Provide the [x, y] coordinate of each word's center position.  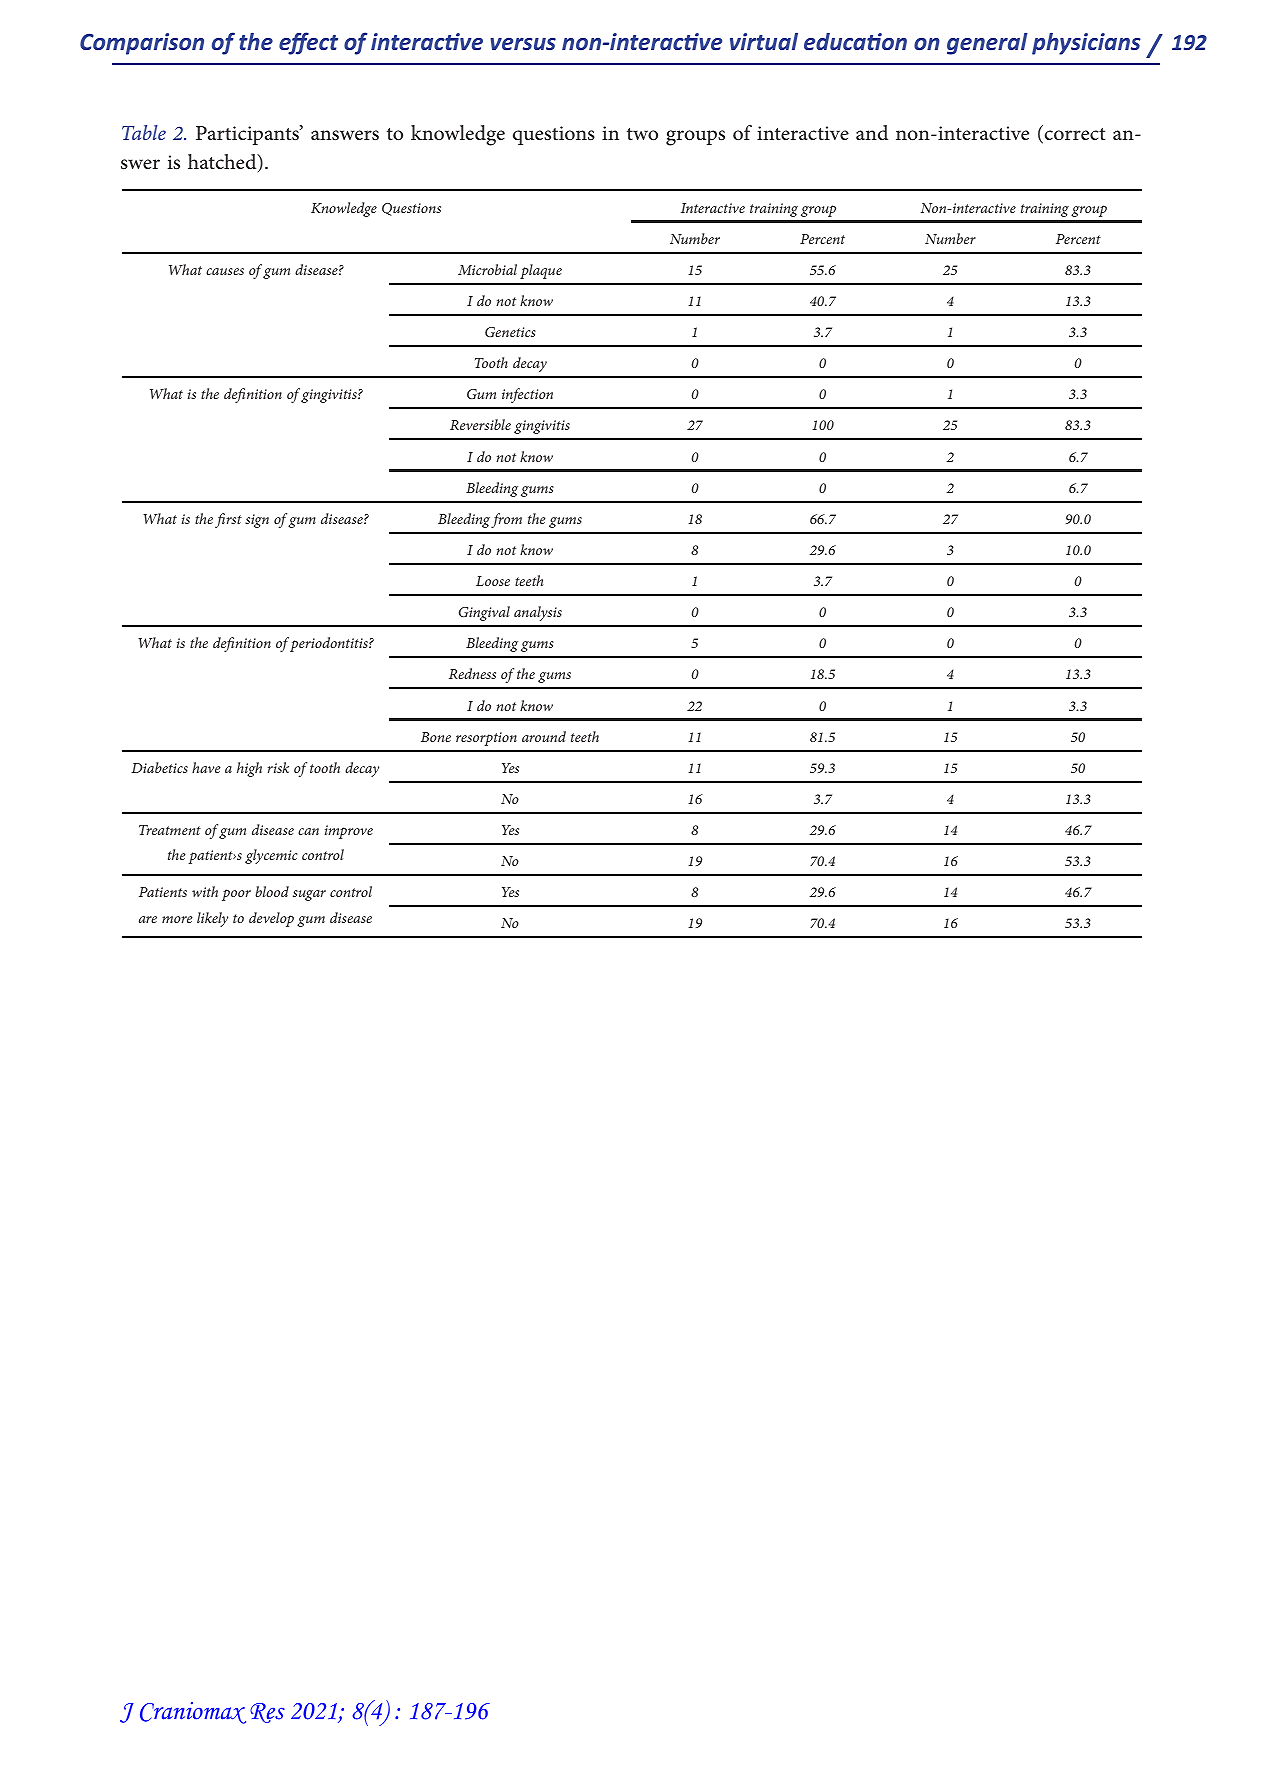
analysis [538, 613]
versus [523, 44]
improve [349, 832]
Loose [493, 581]
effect [308, 43]
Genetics [510, 332]
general [987, 44]
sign [257, 521]
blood [272, 891]
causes [225, 271]
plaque [541, 271]
